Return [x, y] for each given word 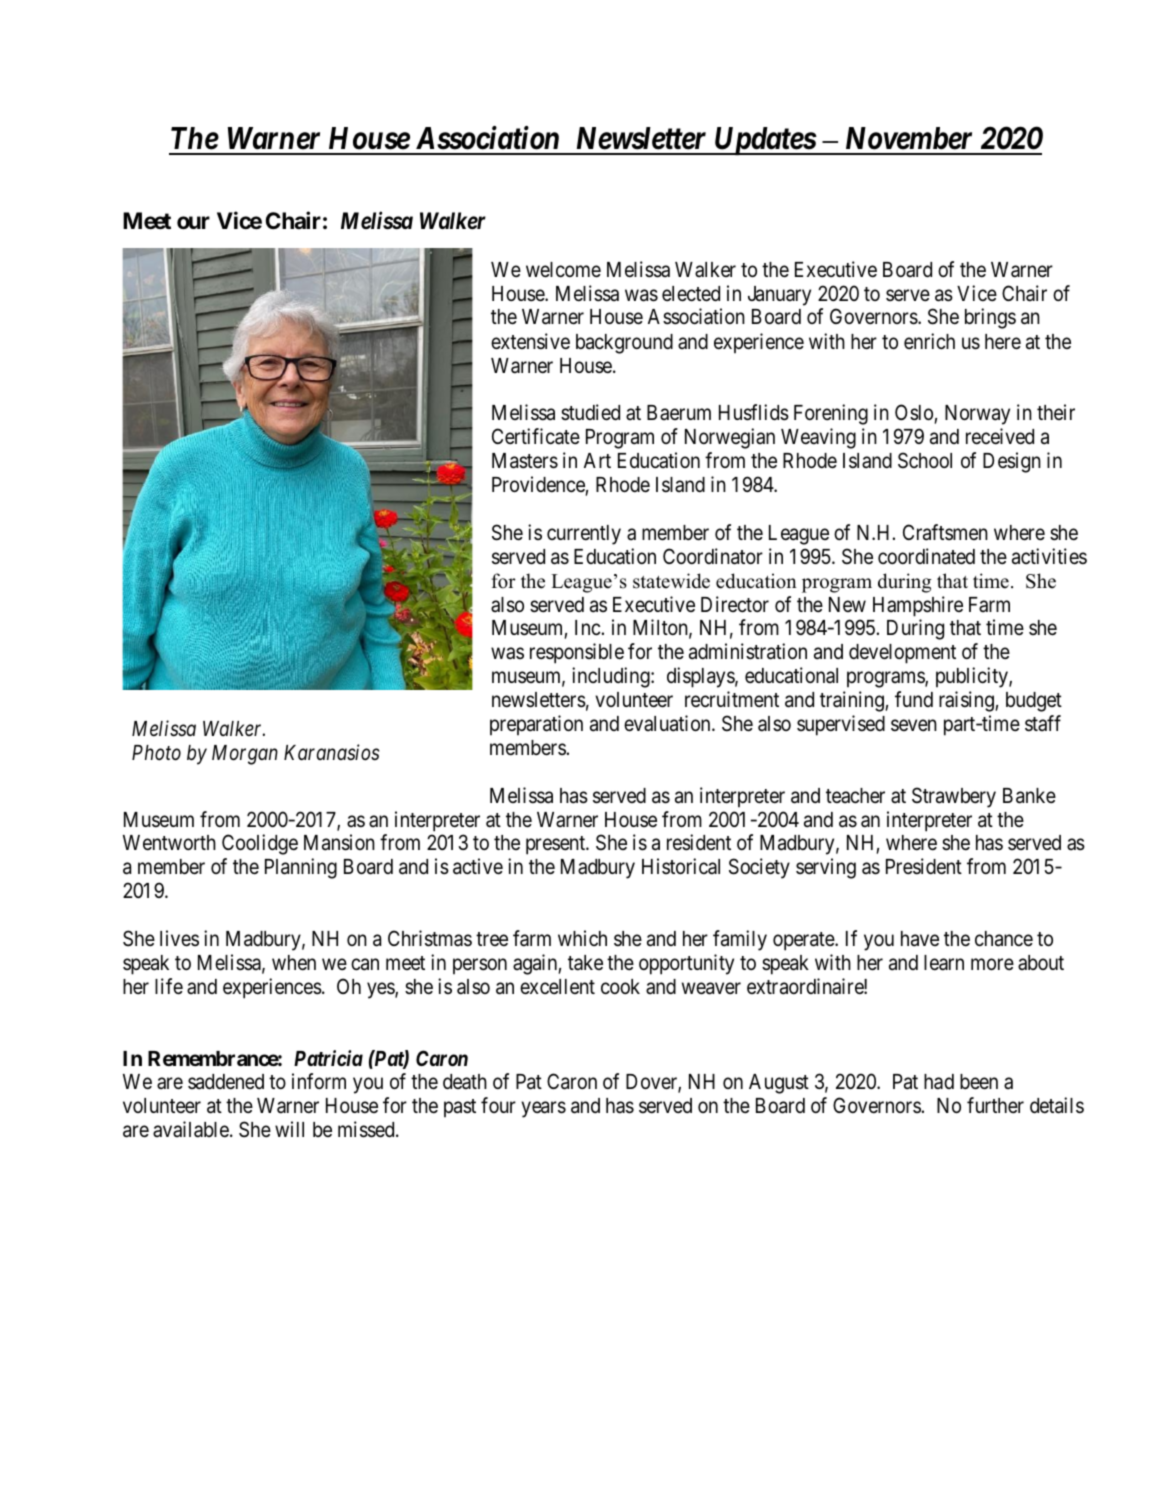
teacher [855, 796]
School [925, 460]
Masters [525, 461]
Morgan [245, 755]
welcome [563, 270]
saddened [226, 1082]
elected [691, 294]
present [557, 845]
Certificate [536, 436]
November [909, 138]
